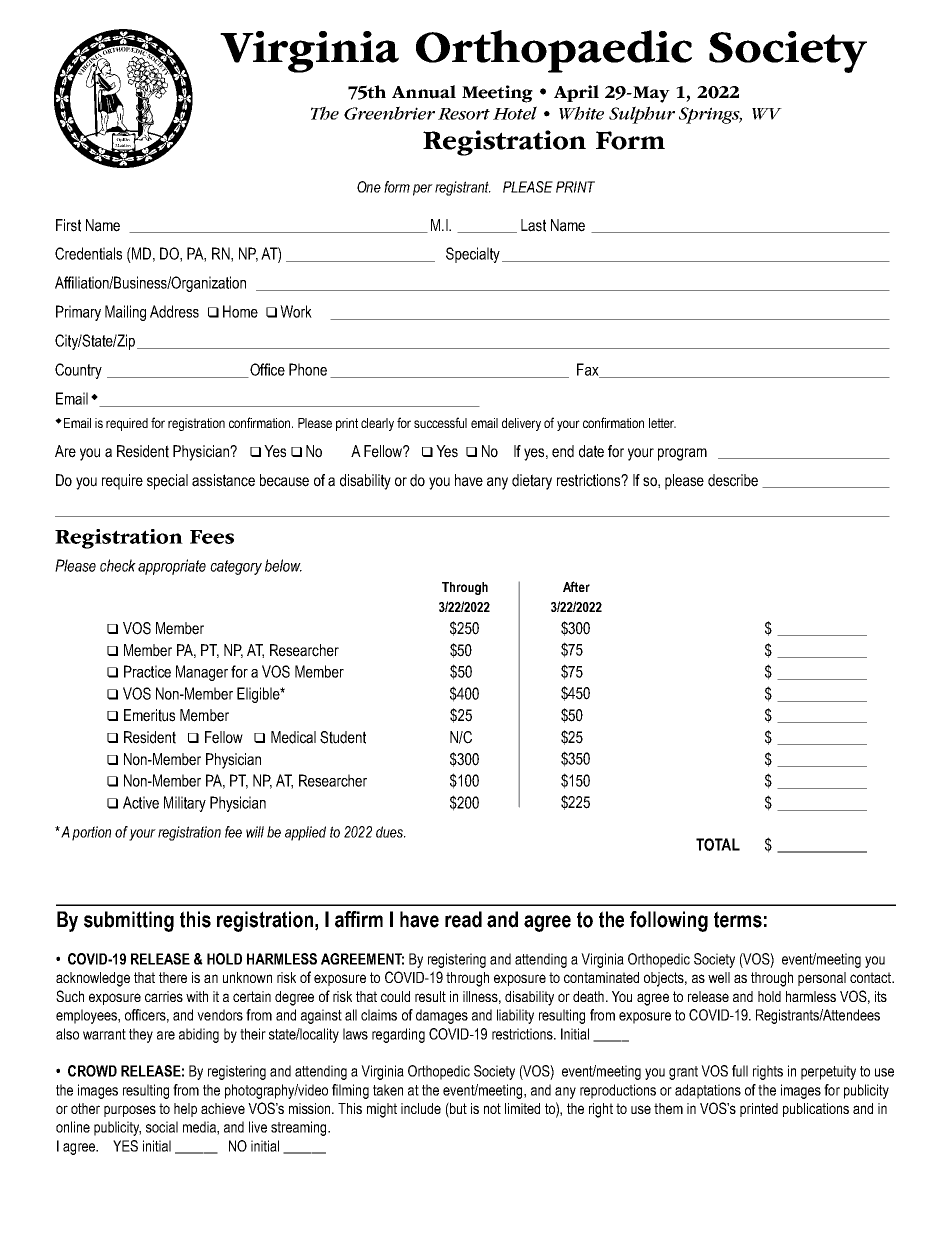  Describe the element at coordinates (733, 480) in the screenshot. I see `describe` at that location.
